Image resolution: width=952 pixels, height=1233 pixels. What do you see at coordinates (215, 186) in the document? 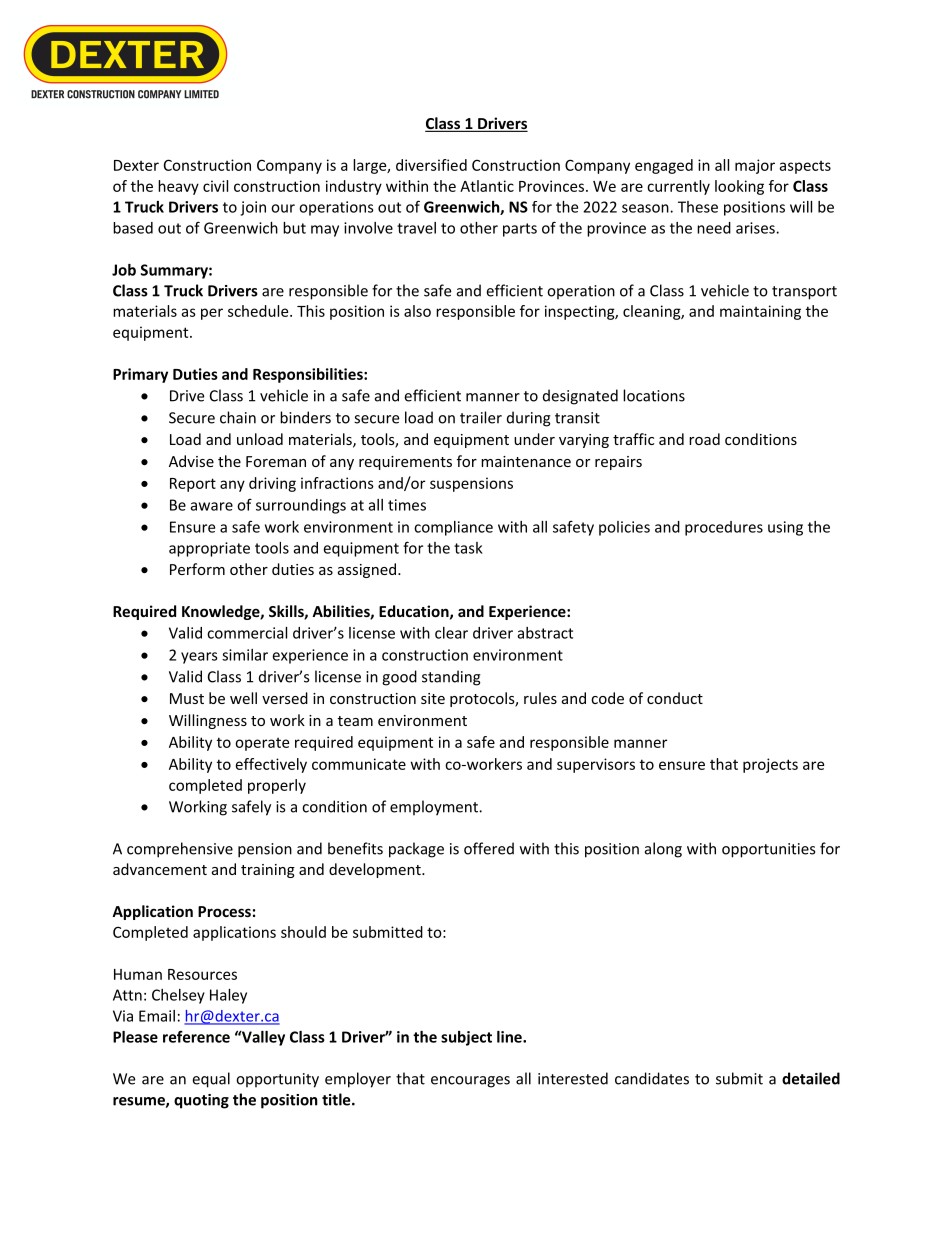
I see `civil` at bounding box center [215, 186].
